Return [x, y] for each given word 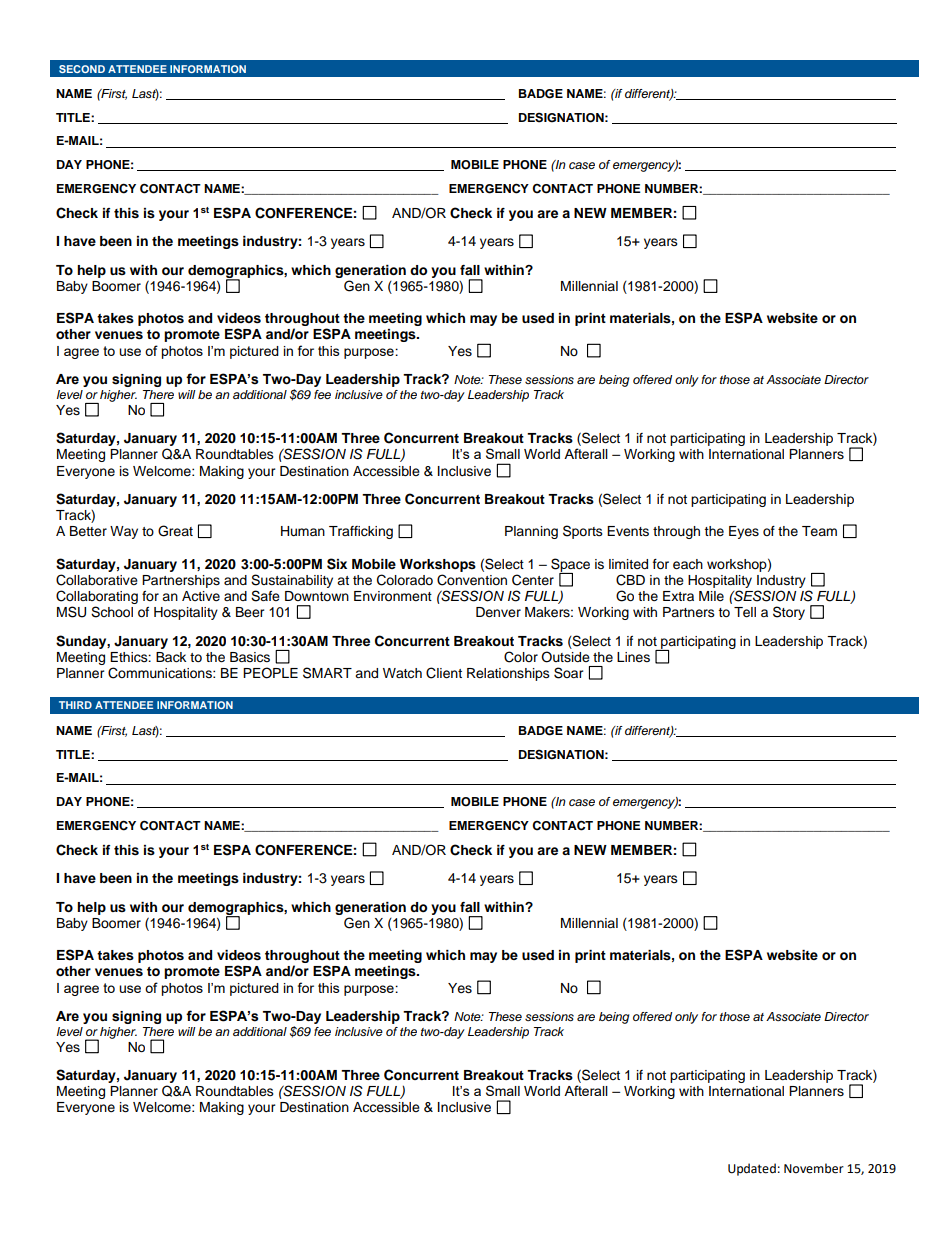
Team [819, 531]
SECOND [82, 69]
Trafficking [361, 532]
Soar [569, 673]
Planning [531, 532]
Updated [752, 1169]
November [814, 1168]
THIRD [75, 705]
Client [444, 673]
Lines [633, 657]
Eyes [744, 532]
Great [175, 531]
